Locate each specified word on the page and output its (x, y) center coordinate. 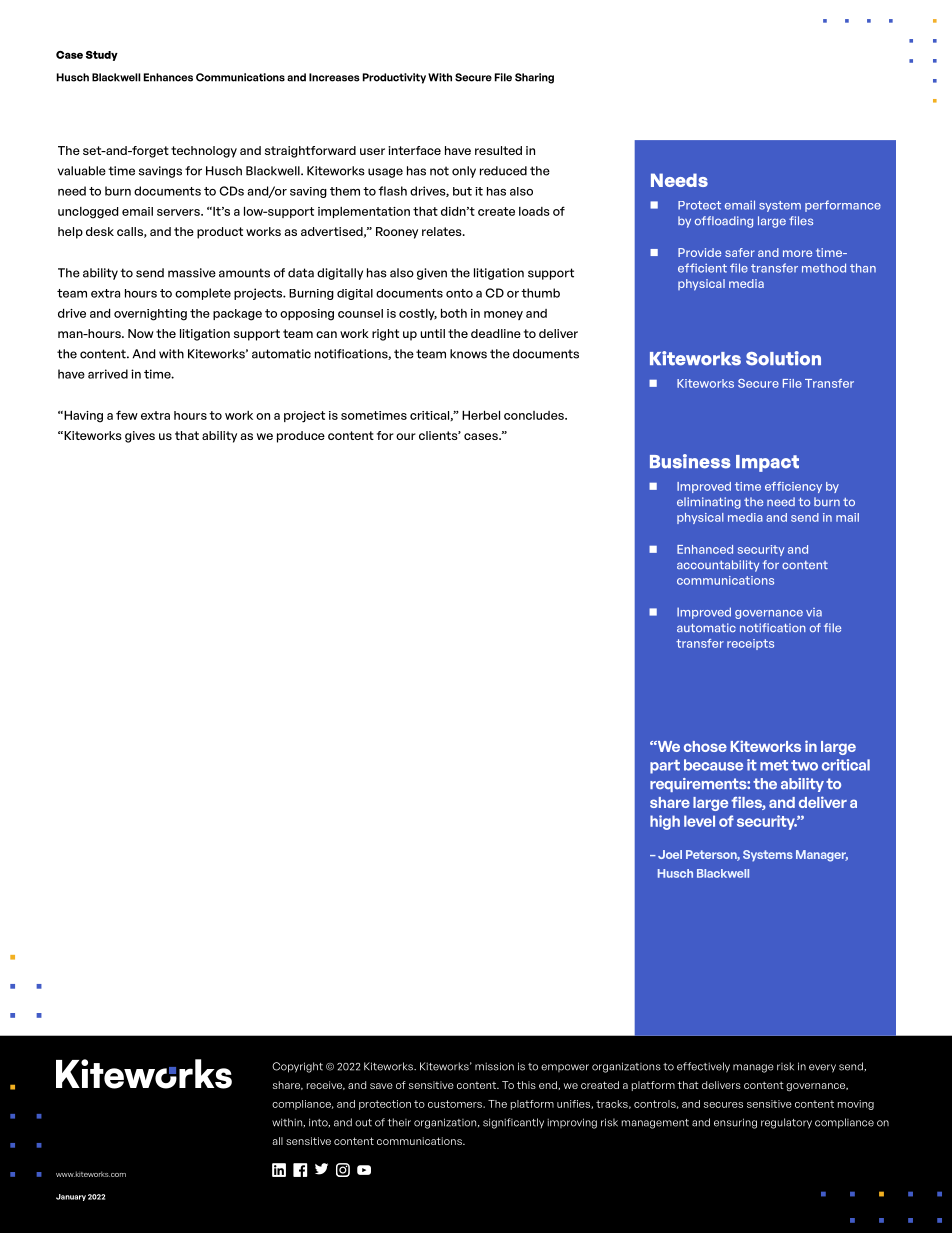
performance (843, 206)
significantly (513, 1123)
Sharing (534, 78)
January (71, 1197)
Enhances (168, 77)
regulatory (786, 1123)
